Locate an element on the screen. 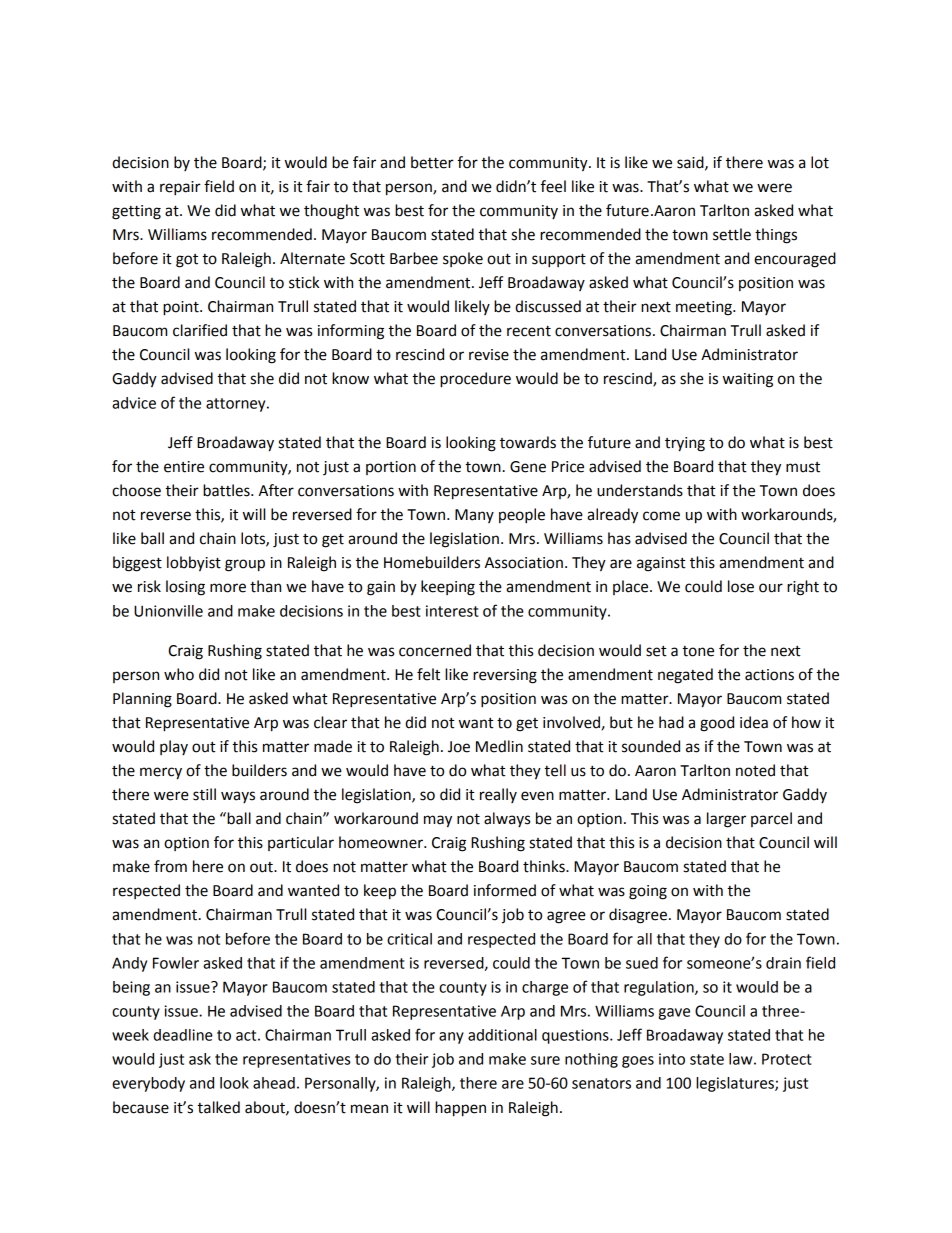 The width and height of the screenshot is (952, 1233). talked is located at coordinates (218, 1107).
